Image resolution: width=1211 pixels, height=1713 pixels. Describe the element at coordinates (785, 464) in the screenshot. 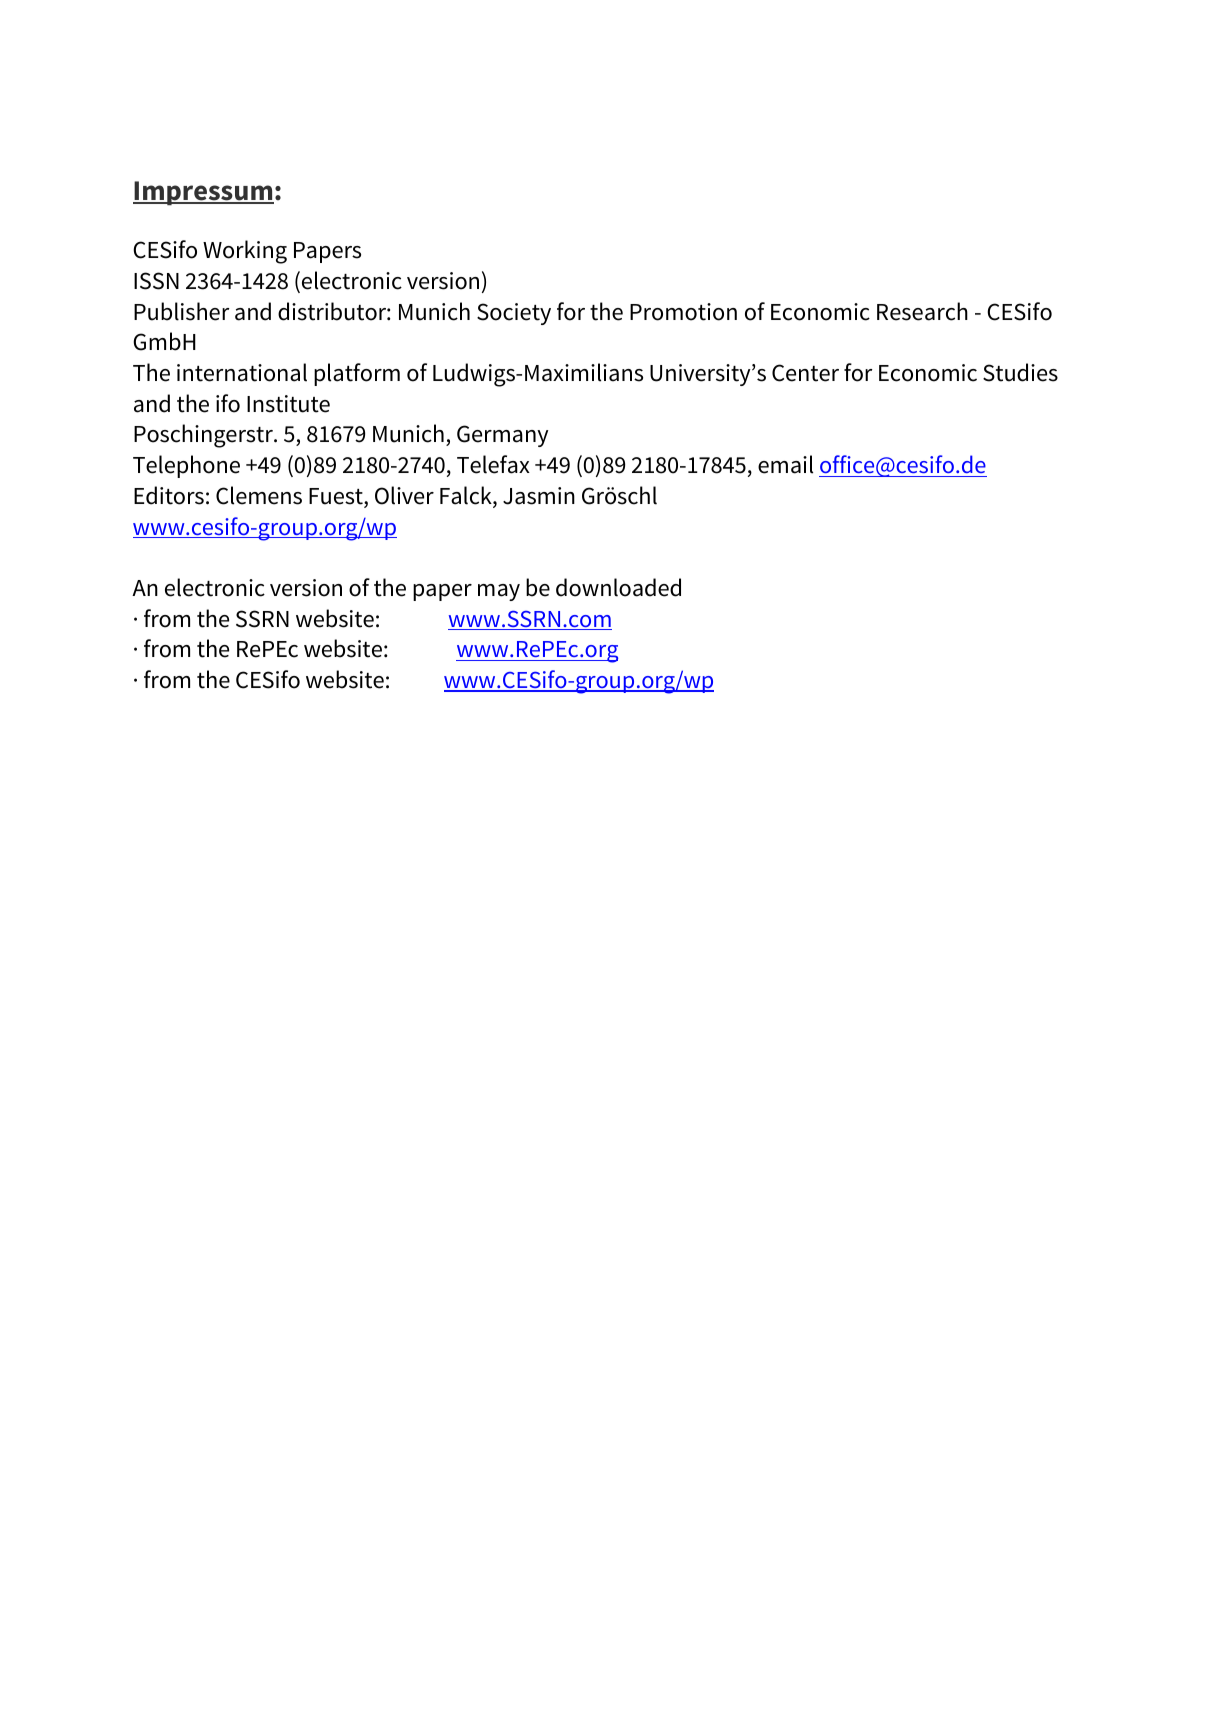

I see `email` at that location.
